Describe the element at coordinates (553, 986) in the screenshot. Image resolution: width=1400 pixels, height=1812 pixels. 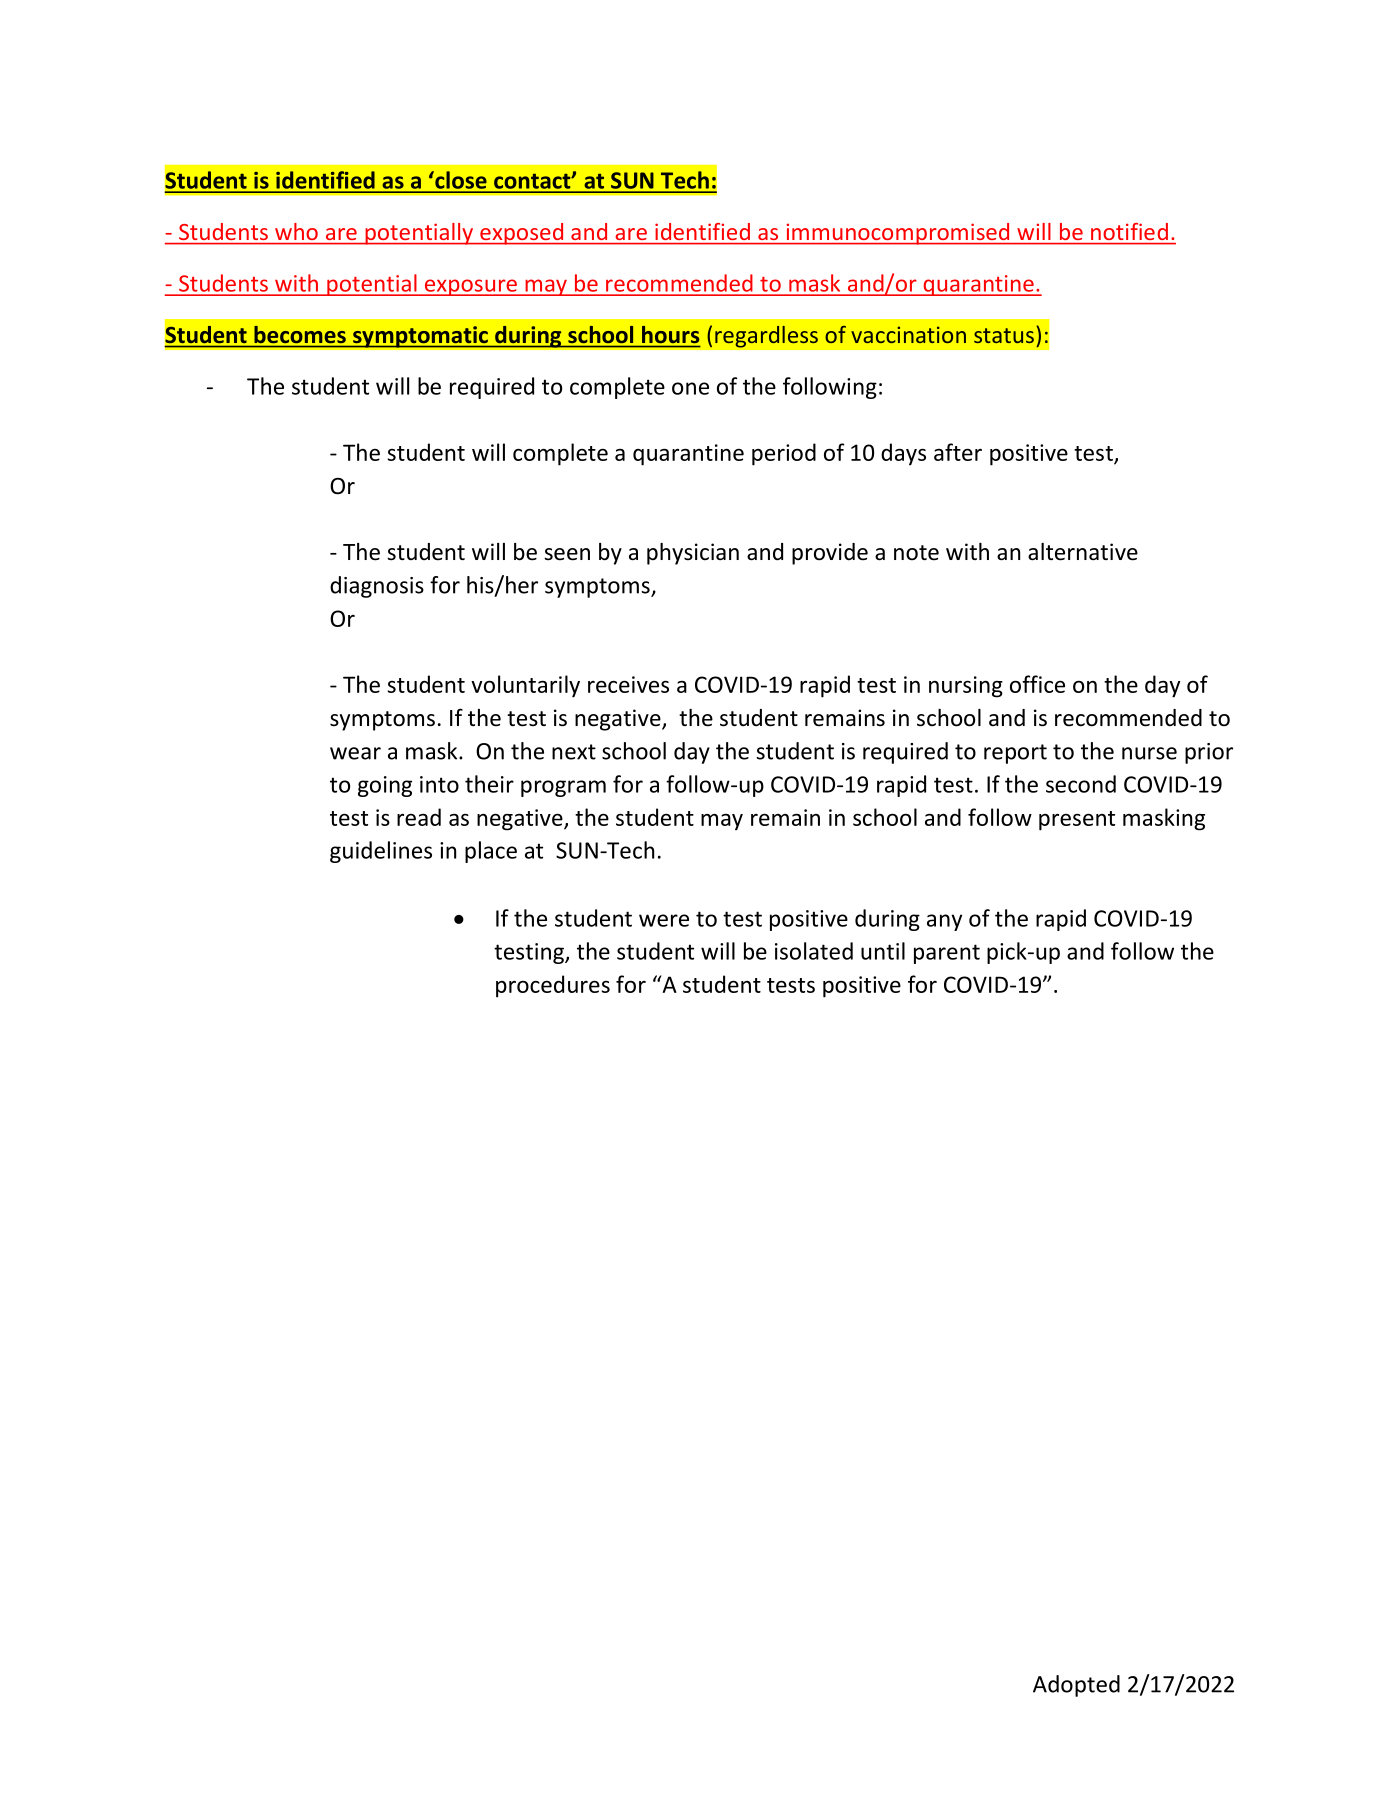
I see `procedures` at that location.
